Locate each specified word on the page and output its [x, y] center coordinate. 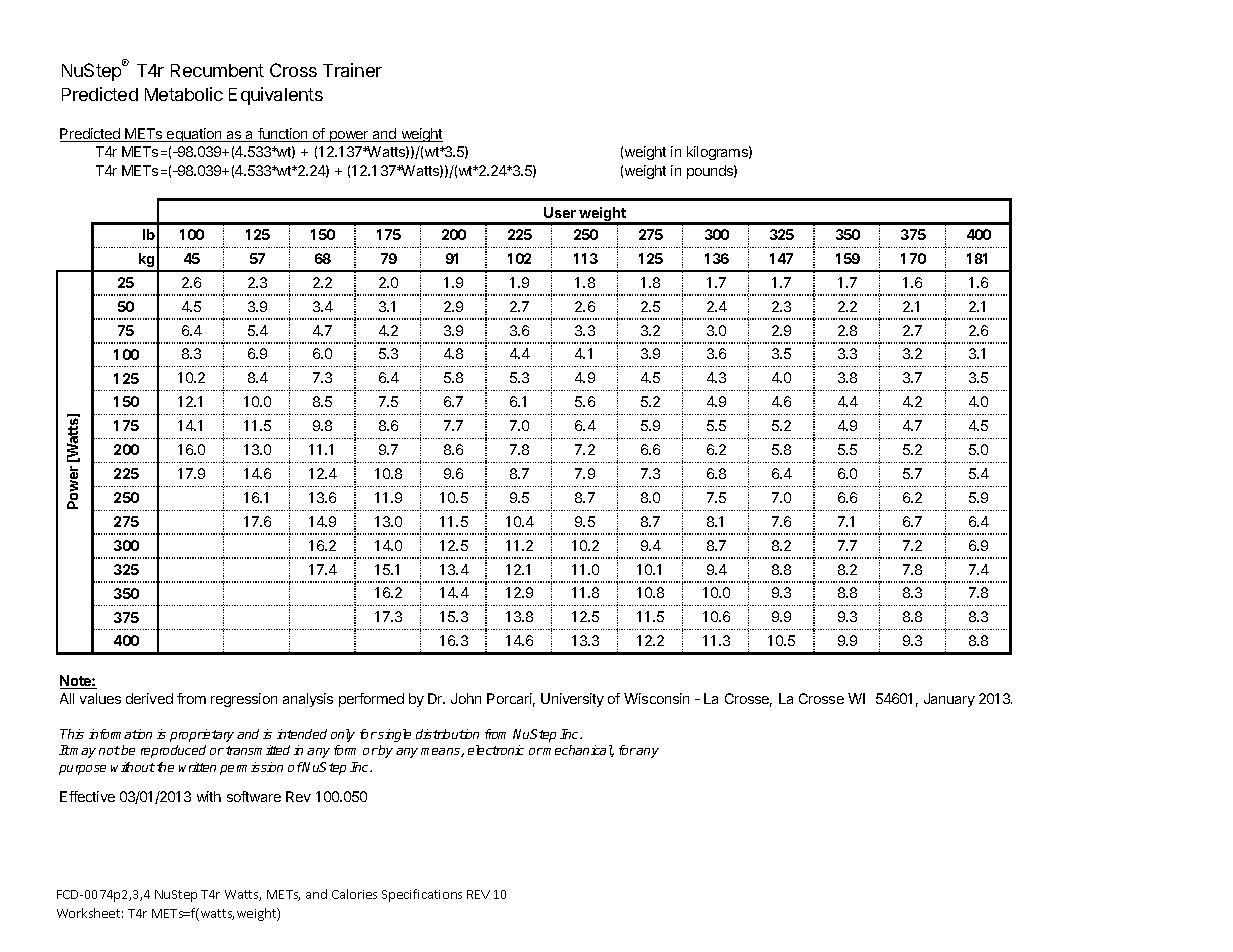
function [283, 135]
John [466, 698]
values [100, 698]
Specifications [422, 895]
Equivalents [276, 96]
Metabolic [184, 94]
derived [149, 698]
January [949, 700]
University [572, 700]
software [254, 796]
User [560, 212]
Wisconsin [656, 698]
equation [194, 135]
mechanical [578, 751]
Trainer [352, 70]
